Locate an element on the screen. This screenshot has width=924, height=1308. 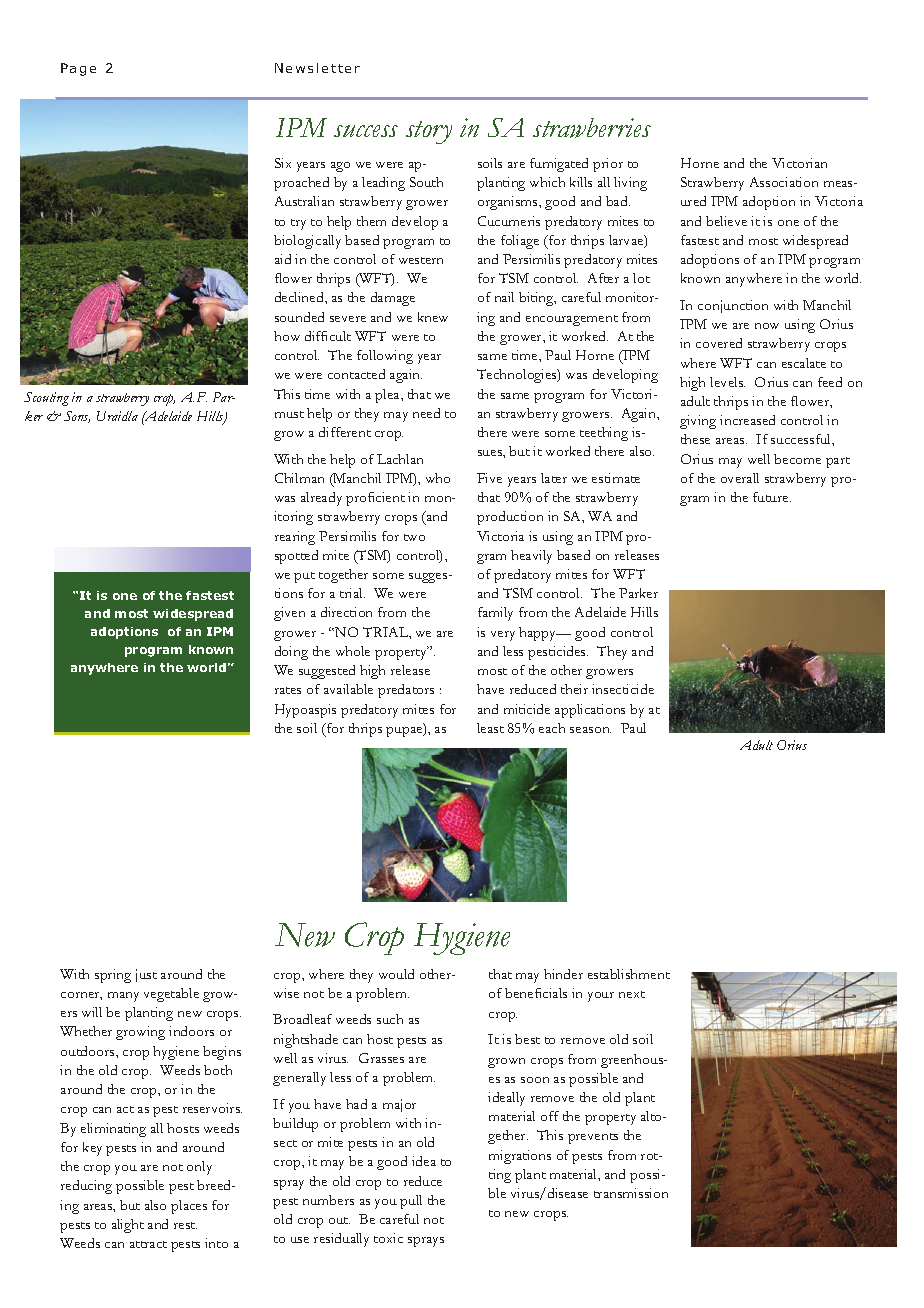
Sons is located at coordinates (77, 417).
